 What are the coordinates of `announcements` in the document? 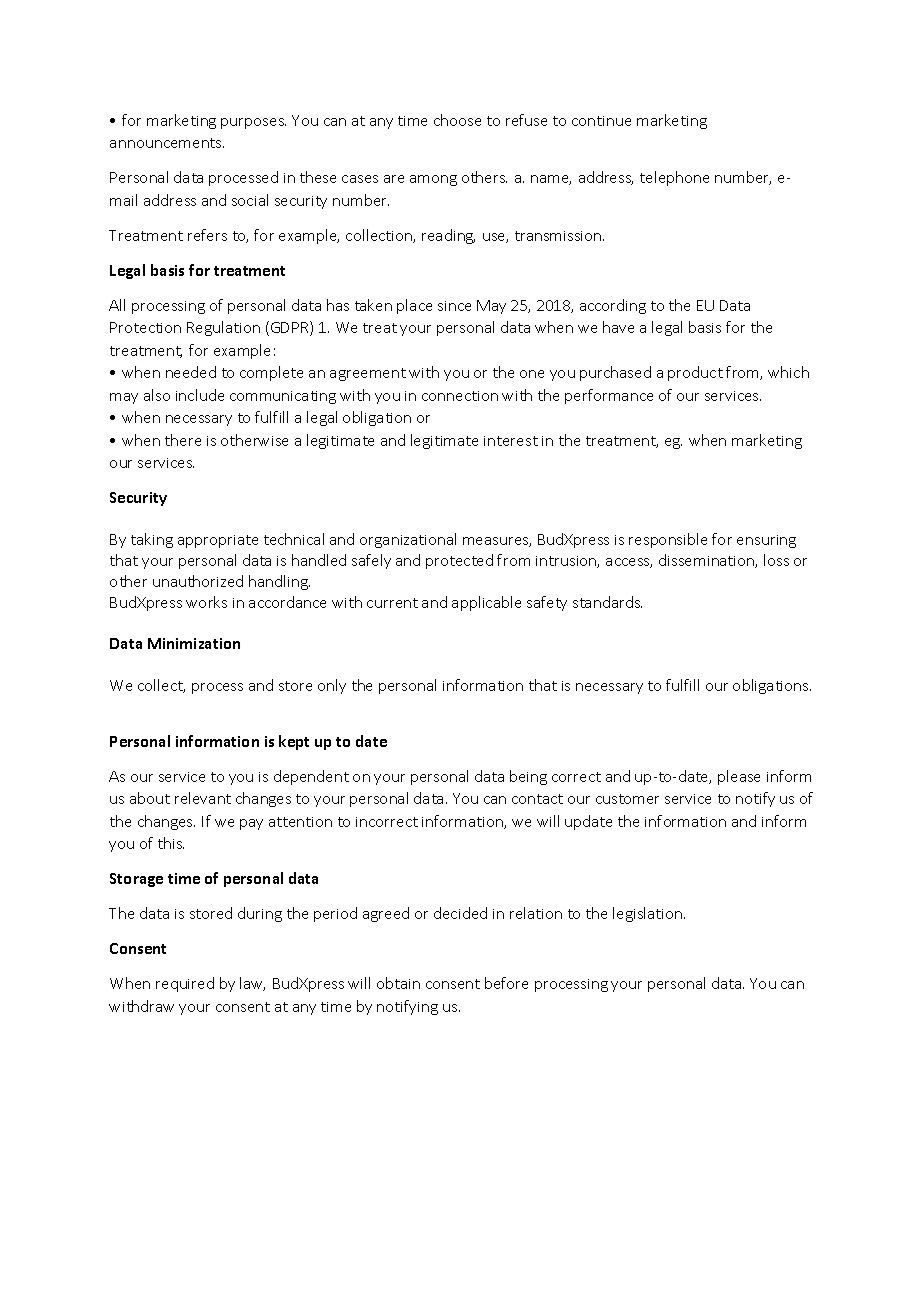 It's located at (167, 143).
